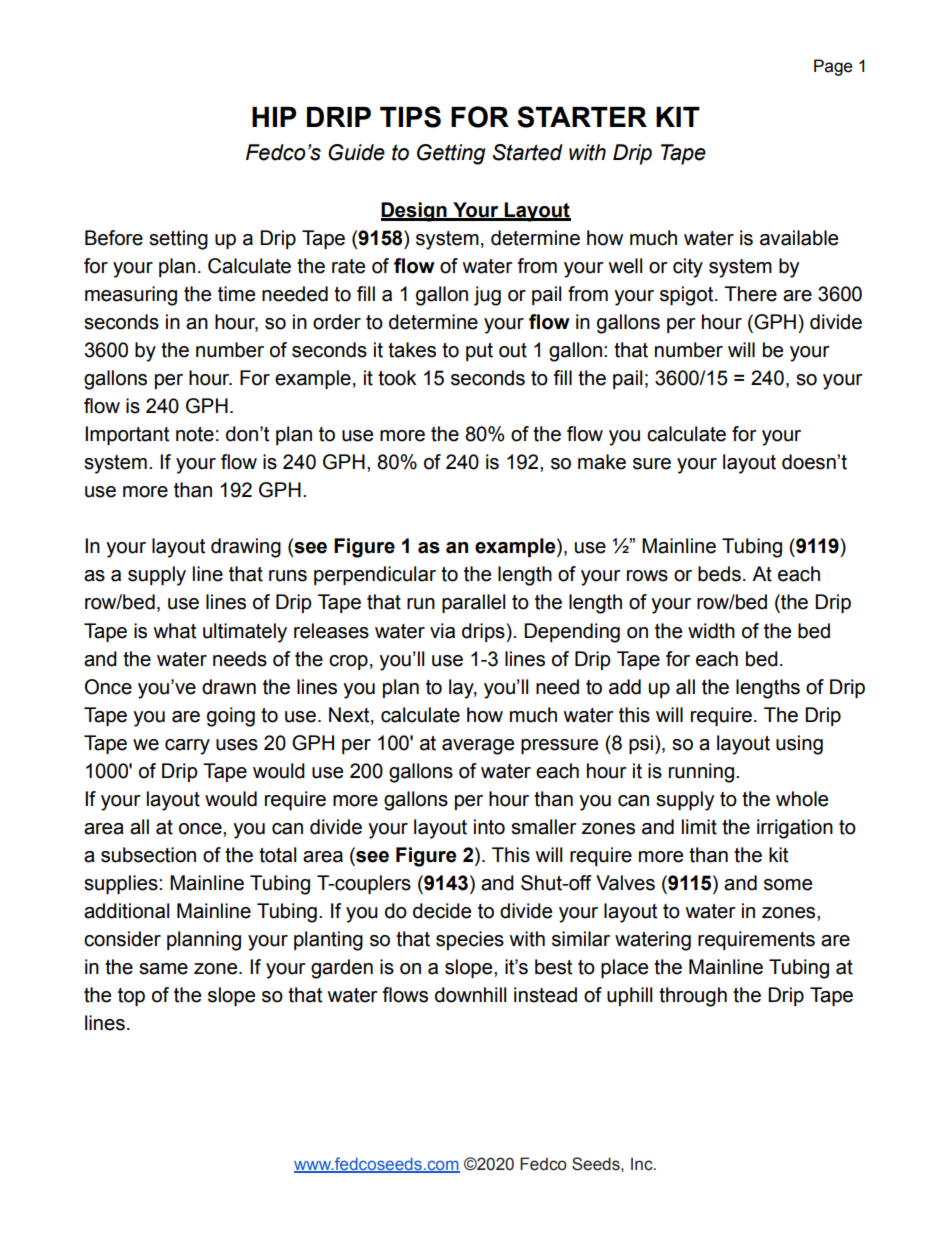 This screenshot has height=1233, width=952. What do you see at coordinates (473, 603) in the screenshot?
I see `parallel` at bounding box center [473, 603].
